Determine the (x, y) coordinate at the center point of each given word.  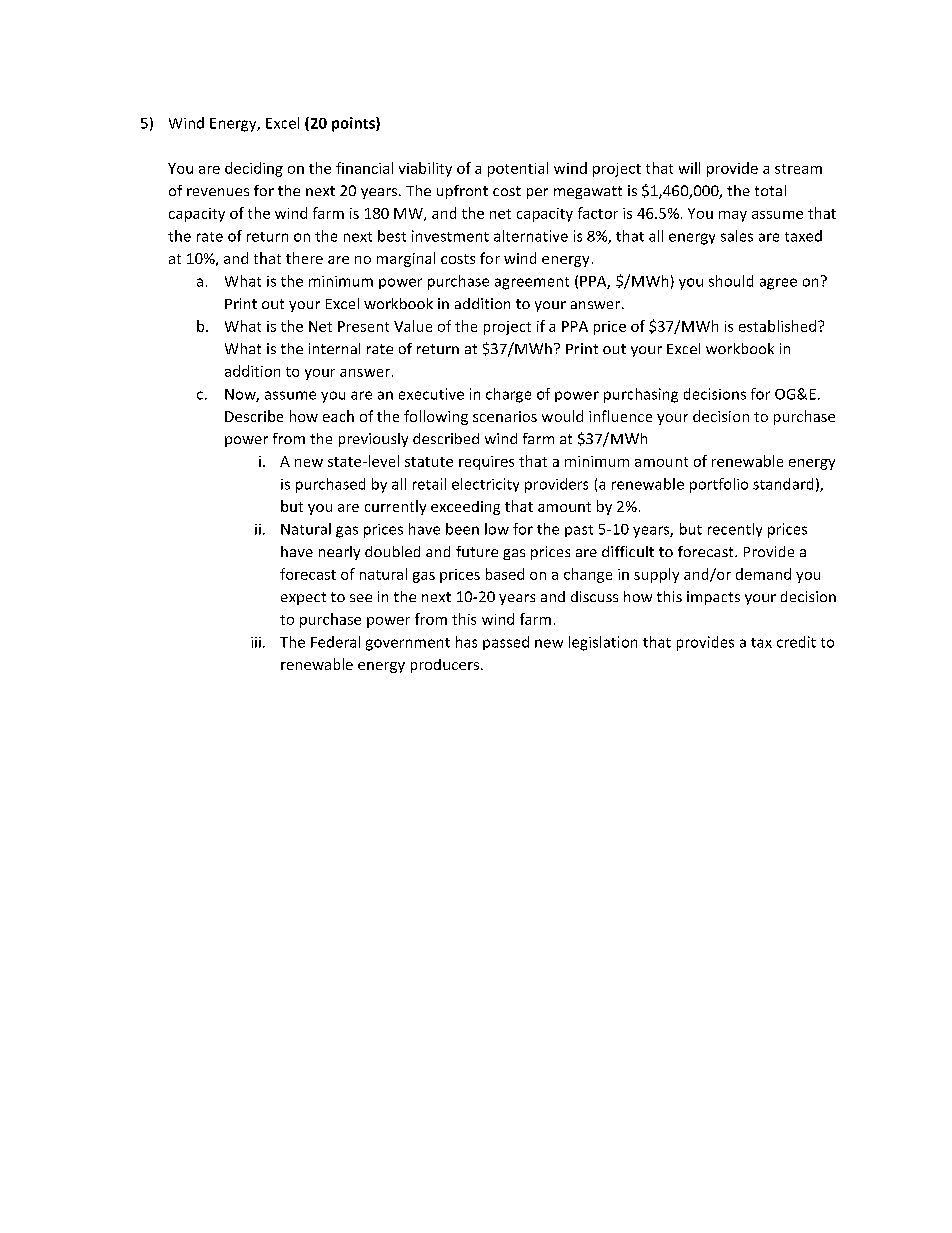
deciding (254, 169)
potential (518, 169)
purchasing (641, 395)
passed (506, 643)
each (338, 416)
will (689, 168)
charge (508, 395)
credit (796, 642)
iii (256, 642)
